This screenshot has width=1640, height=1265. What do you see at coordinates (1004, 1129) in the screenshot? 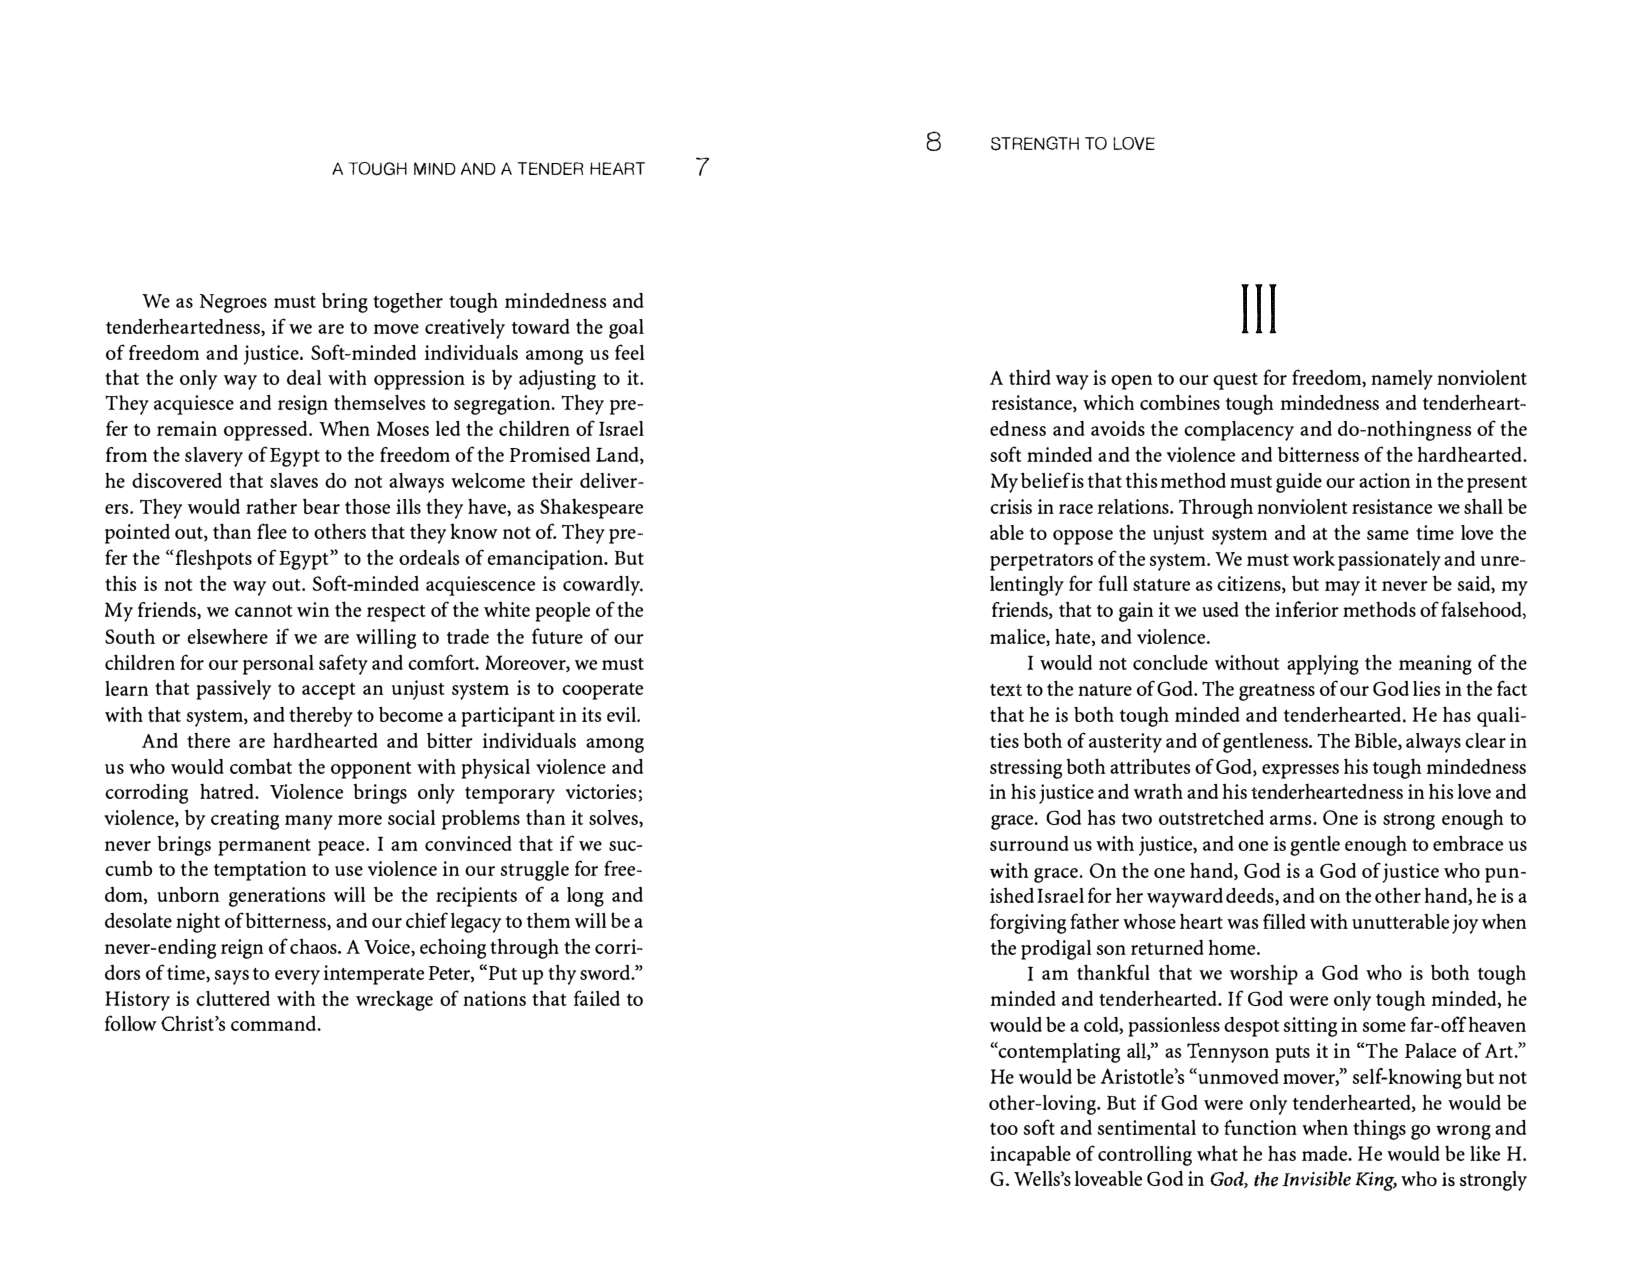
I see `too` at bounding box center [1004, 1129].
